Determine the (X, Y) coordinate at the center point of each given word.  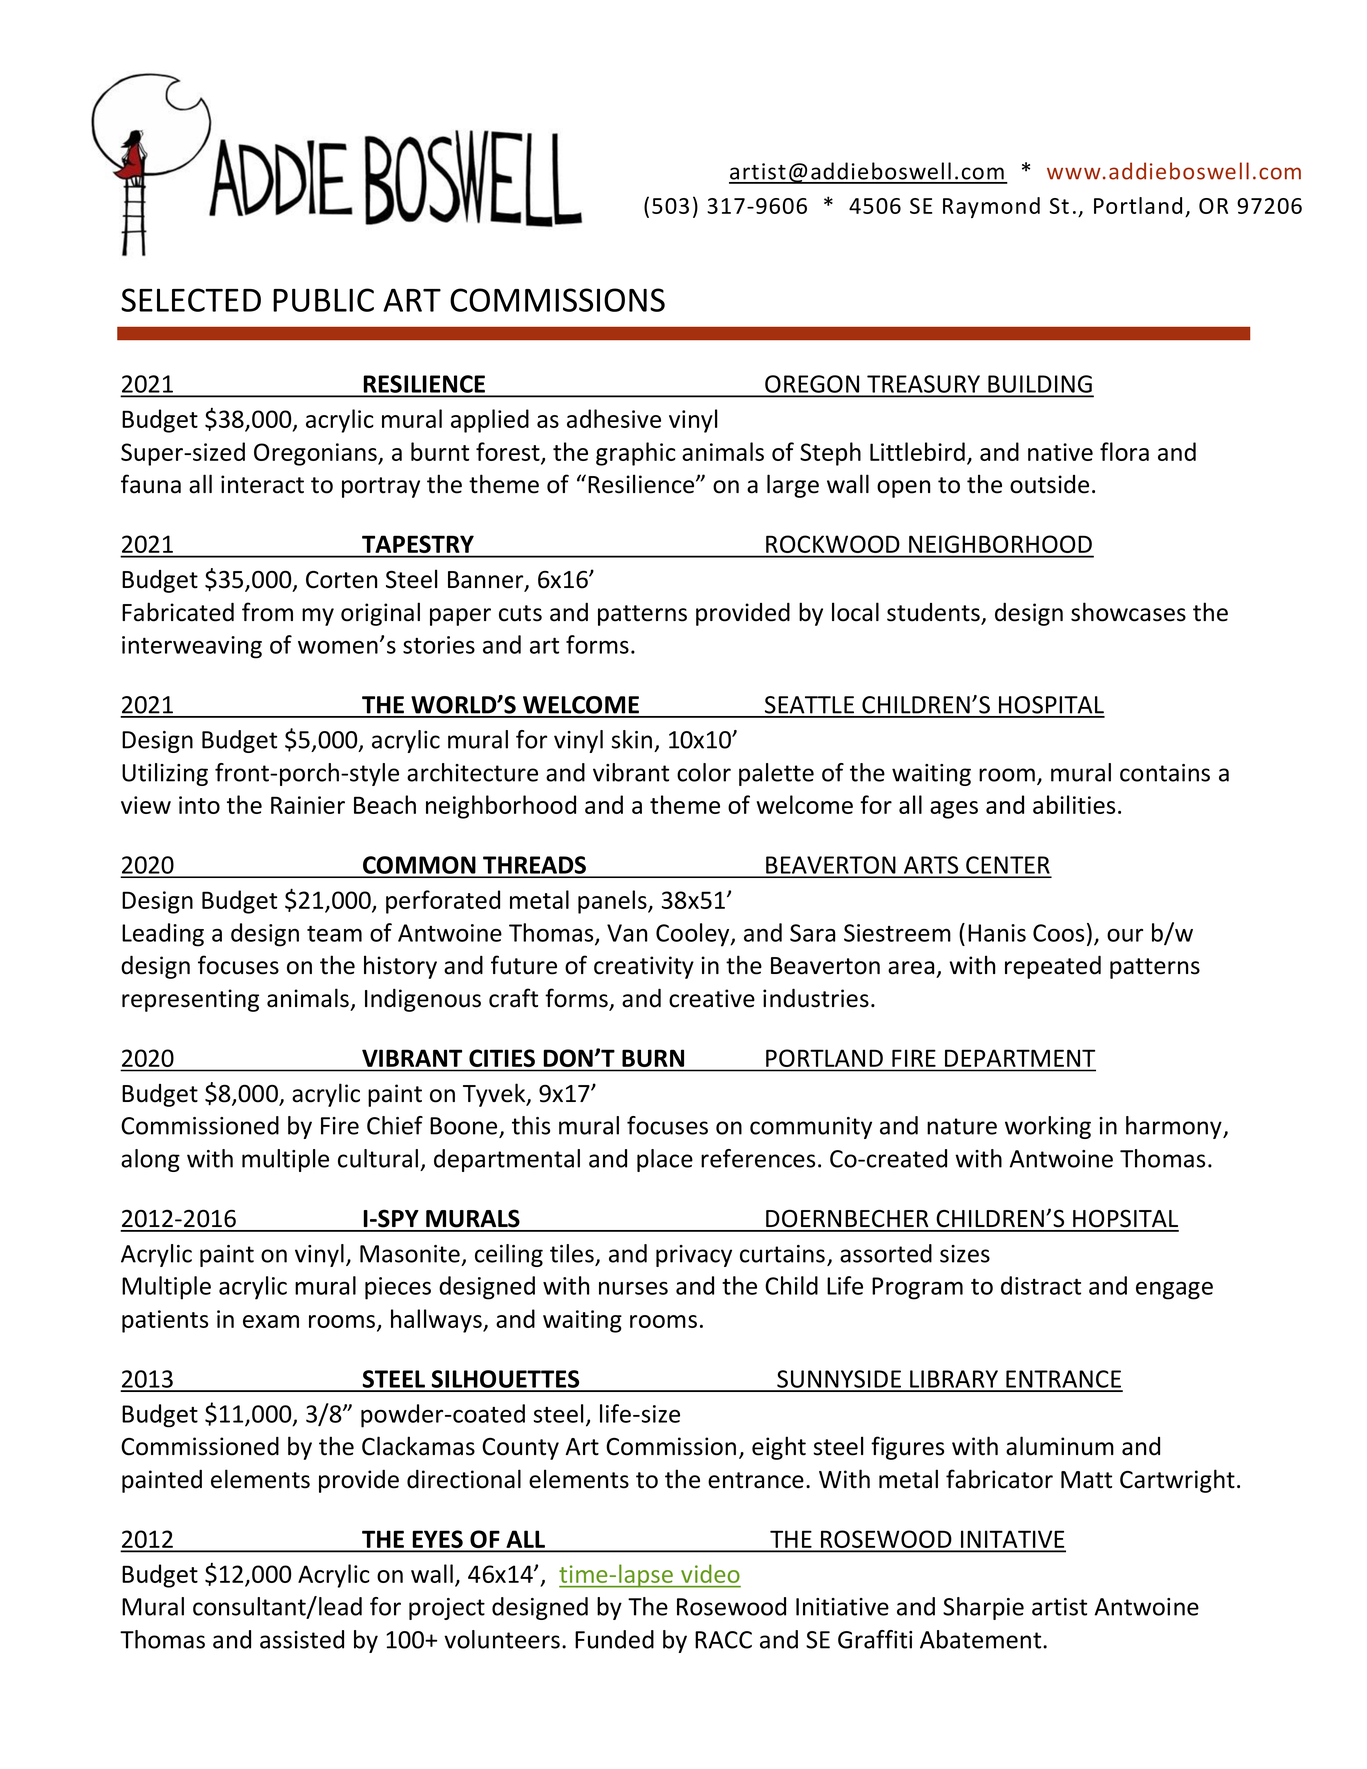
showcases (1128, 612)
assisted (302, 1639)
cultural (378, 1158)
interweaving (192, 647)
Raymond (991, 207)
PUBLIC (323, 300)
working (1048, 1127)
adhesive (614, 418)
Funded (614, 1639)
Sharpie (983, 1608)
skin (631, 739)
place (665, 1160)
